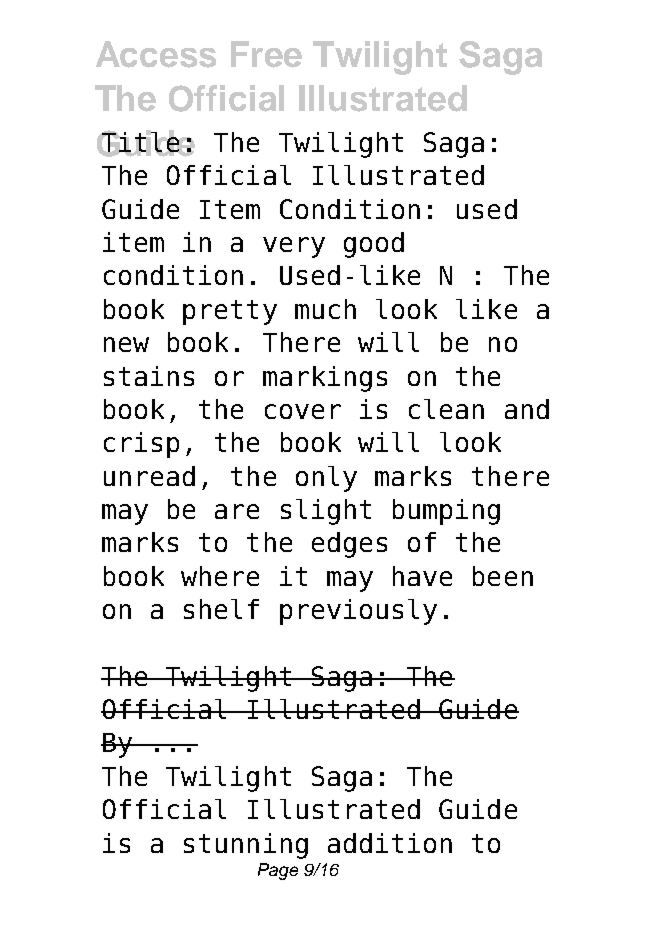 Image resolution: width=662 pixels, height=933 pixels. What do you see at coordinates (246, 846) in the page?
I see `stunning` at bounding box center [246, 846].
